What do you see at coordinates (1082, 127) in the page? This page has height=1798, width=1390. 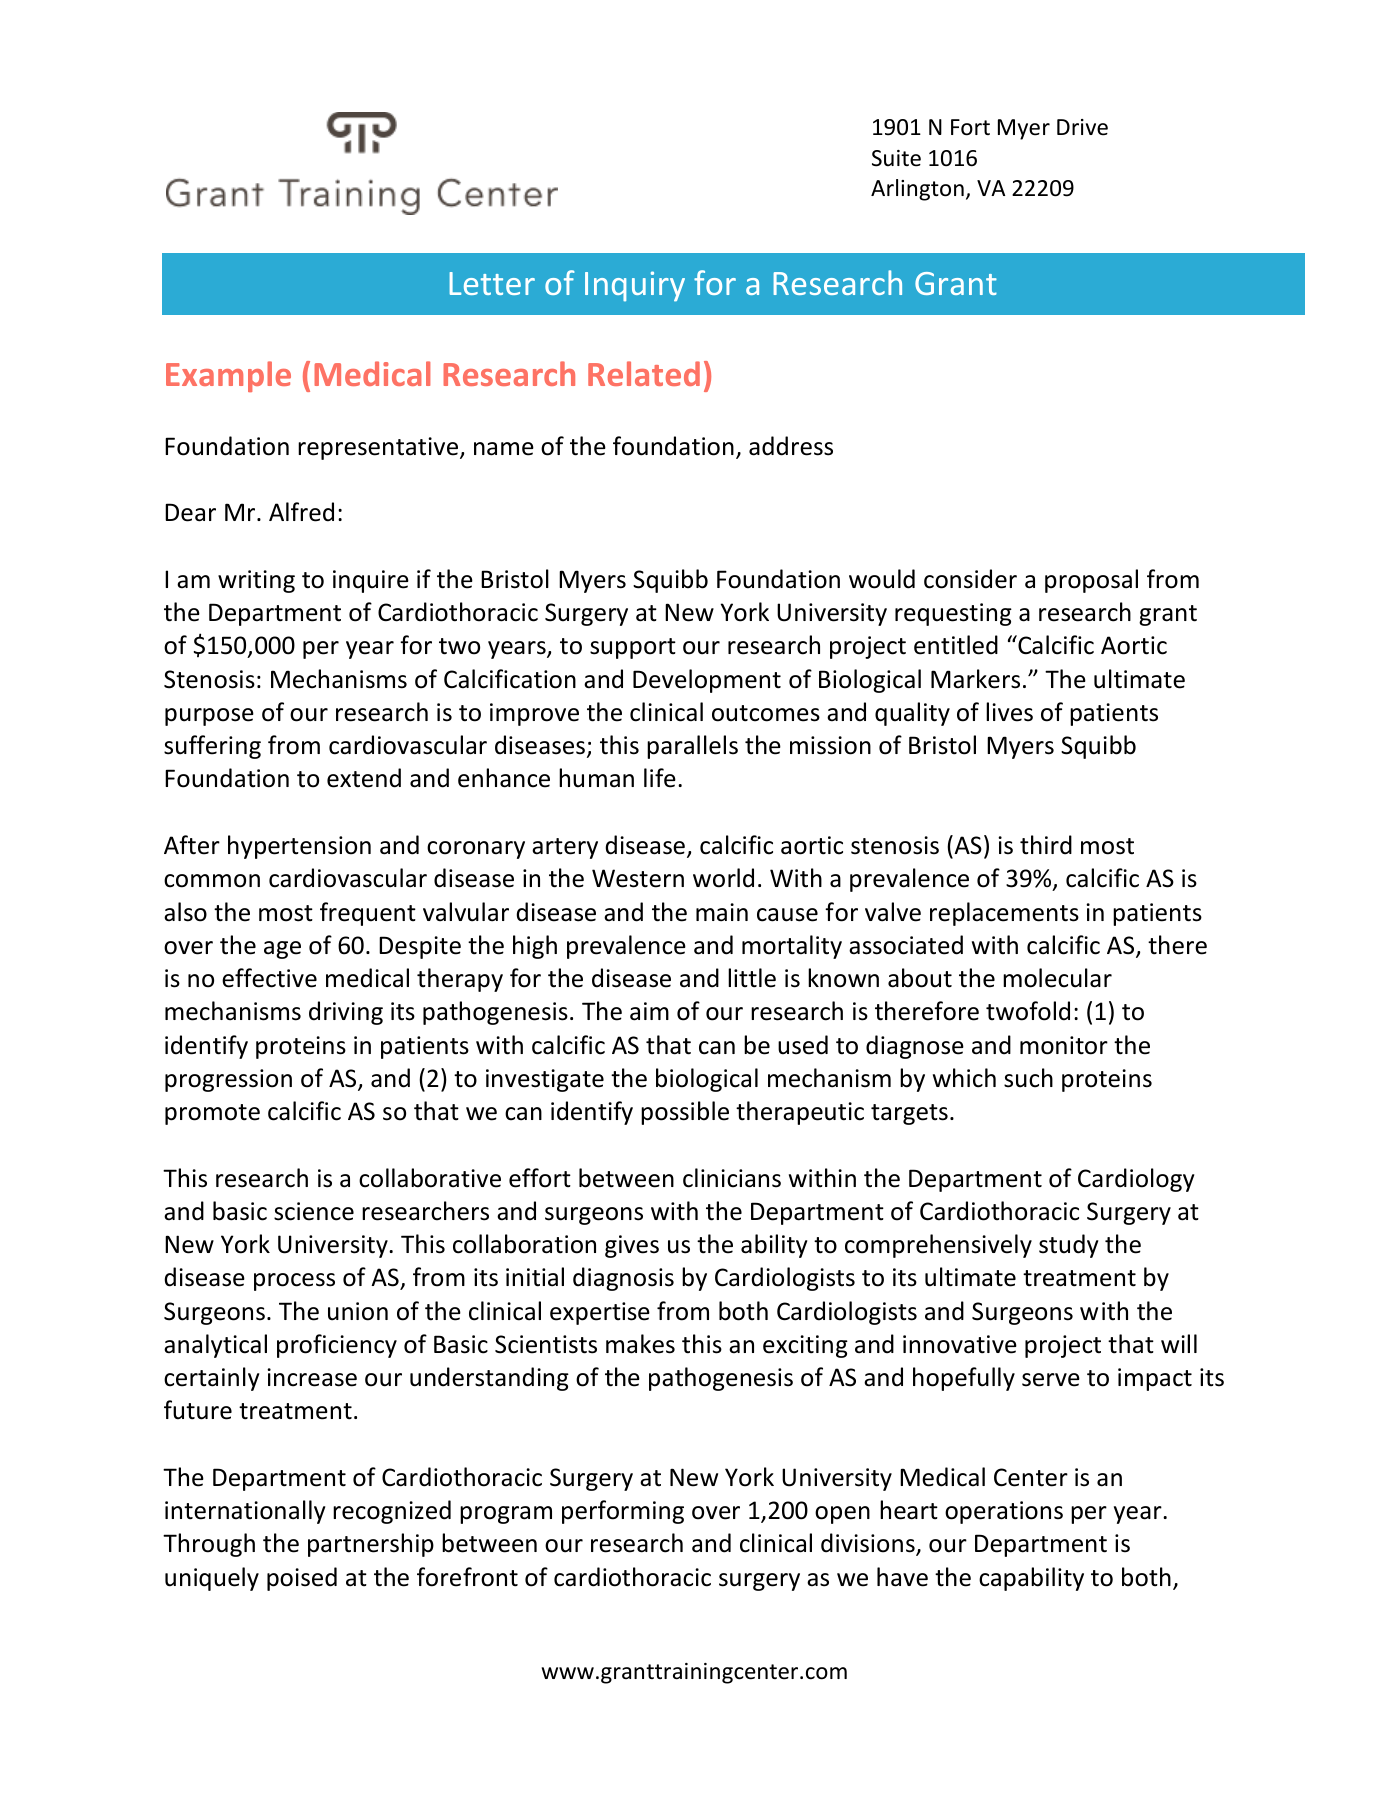 I see `Drive` at bounding box center [1082, 127].
